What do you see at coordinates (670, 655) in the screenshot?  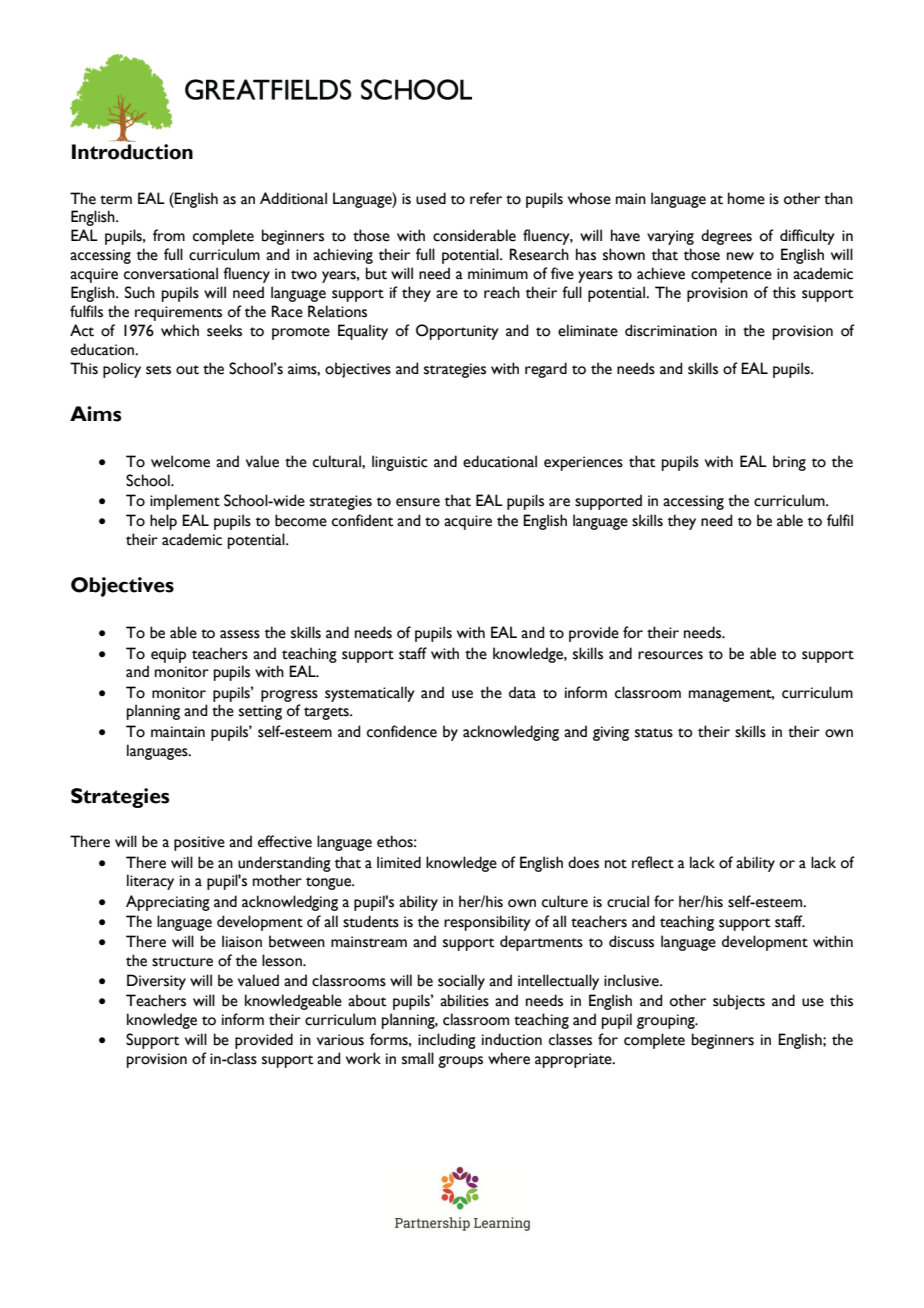 I see `resources` at bounding box center [670, 655].
